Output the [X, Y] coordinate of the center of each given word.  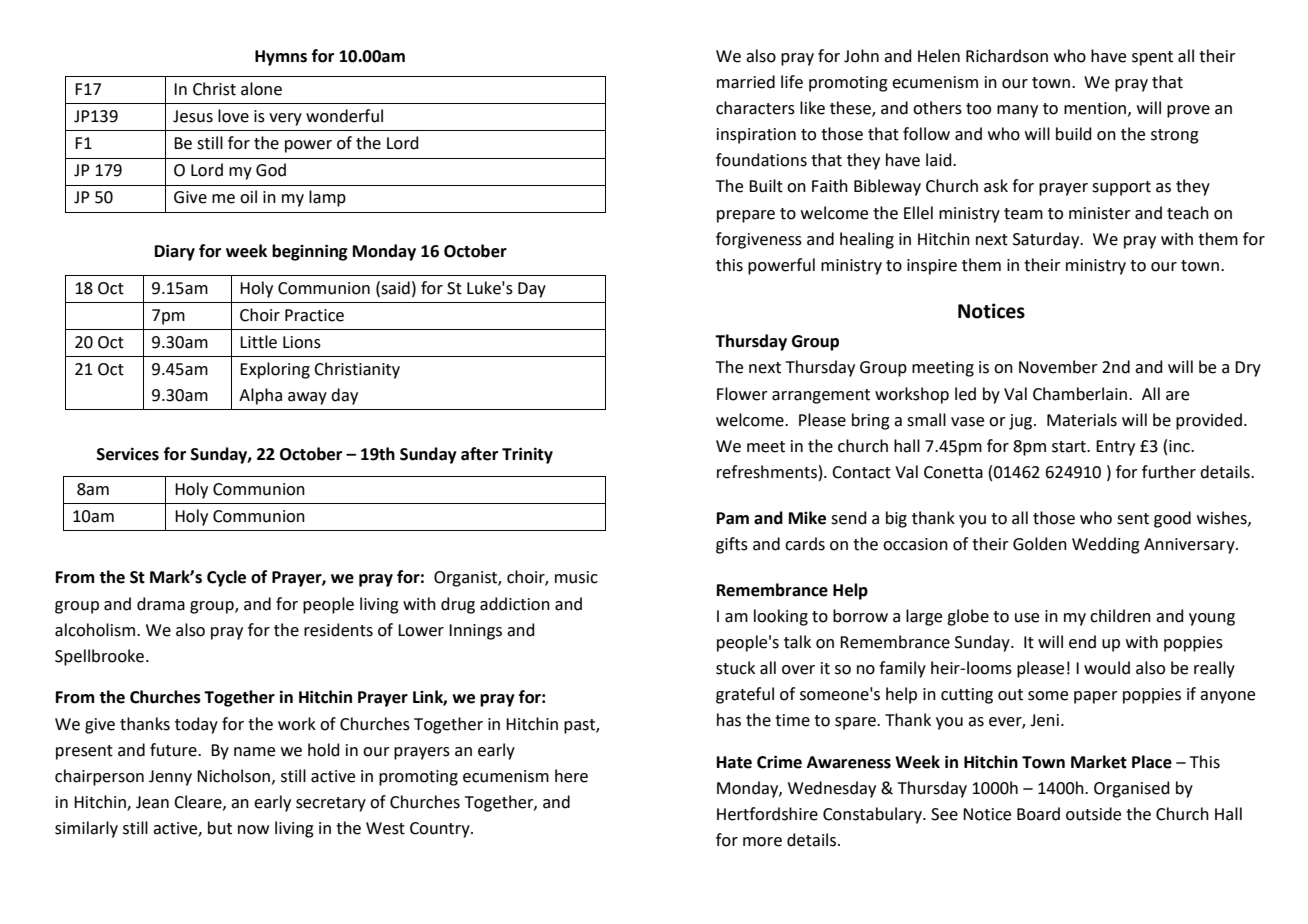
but [220, 828]
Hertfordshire [767, 814]
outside [1093, 814]
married [746, 82]
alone [261, 89]
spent [1152, 58]
